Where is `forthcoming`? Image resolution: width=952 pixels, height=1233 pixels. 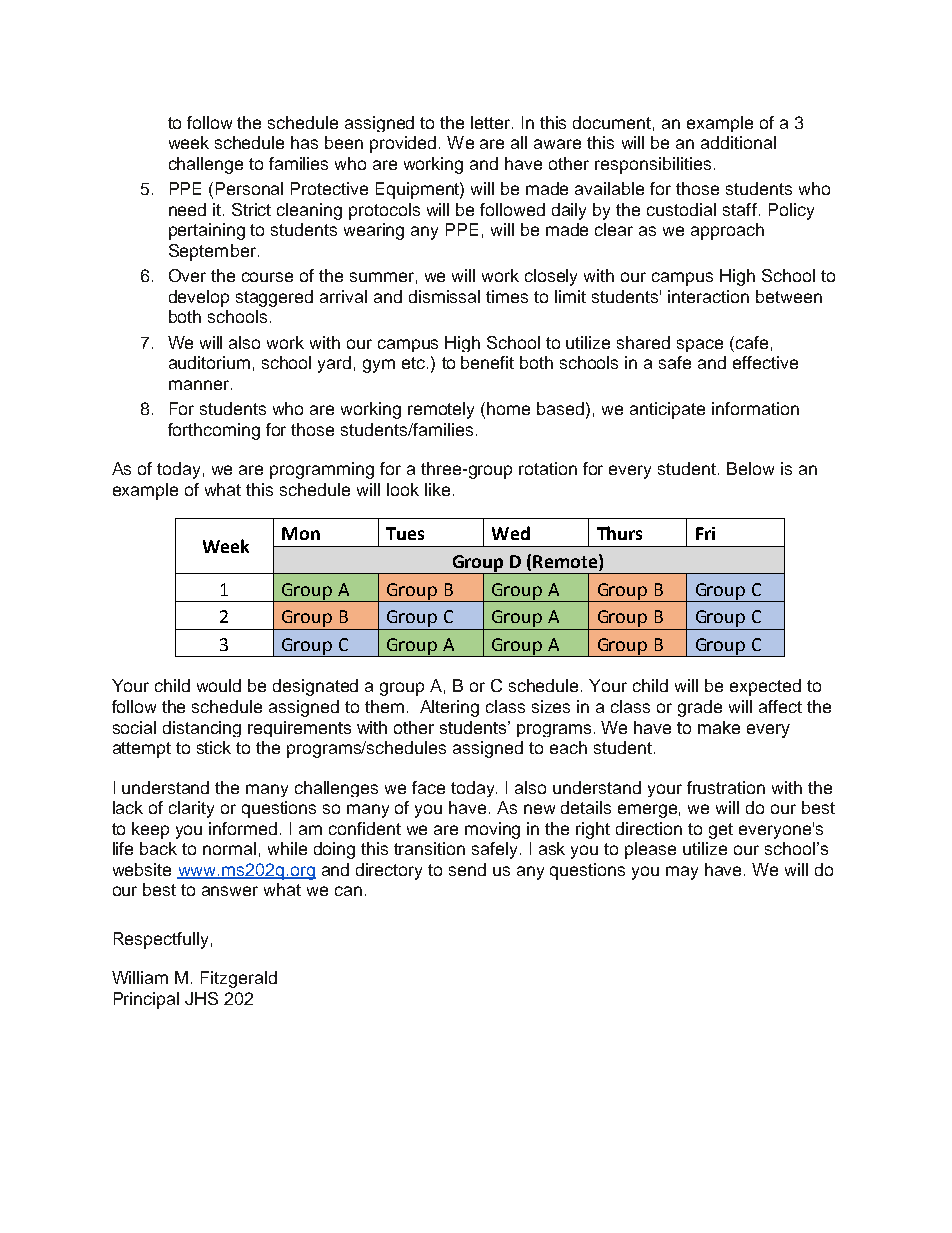 forthcoming is located at coordinates (214, 431).
